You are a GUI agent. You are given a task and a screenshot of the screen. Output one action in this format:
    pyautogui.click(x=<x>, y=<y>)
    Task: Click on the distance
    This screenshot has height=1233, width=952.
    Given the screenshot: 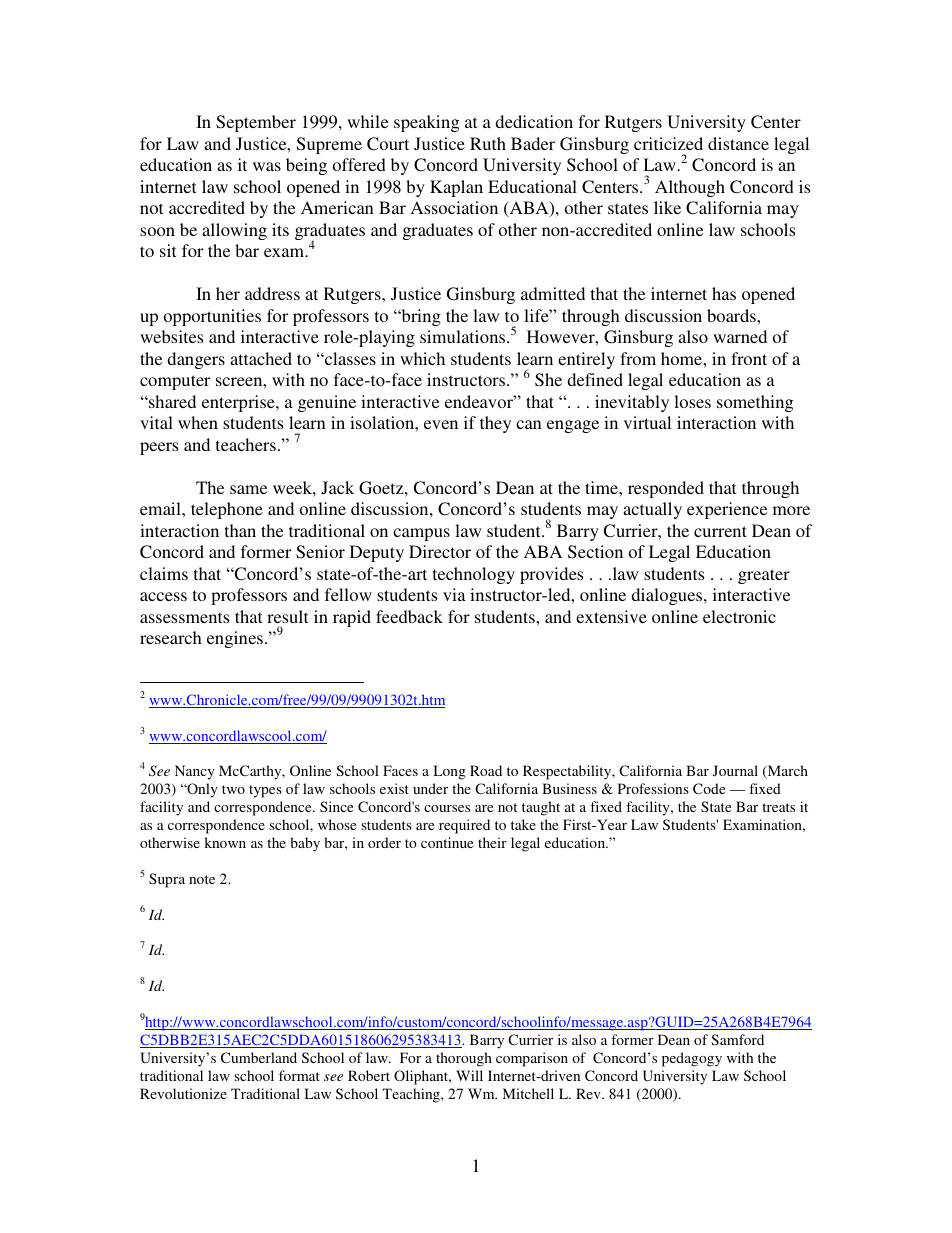 What is the action you would take?
    pyautogui.click(x=738, y=143)
